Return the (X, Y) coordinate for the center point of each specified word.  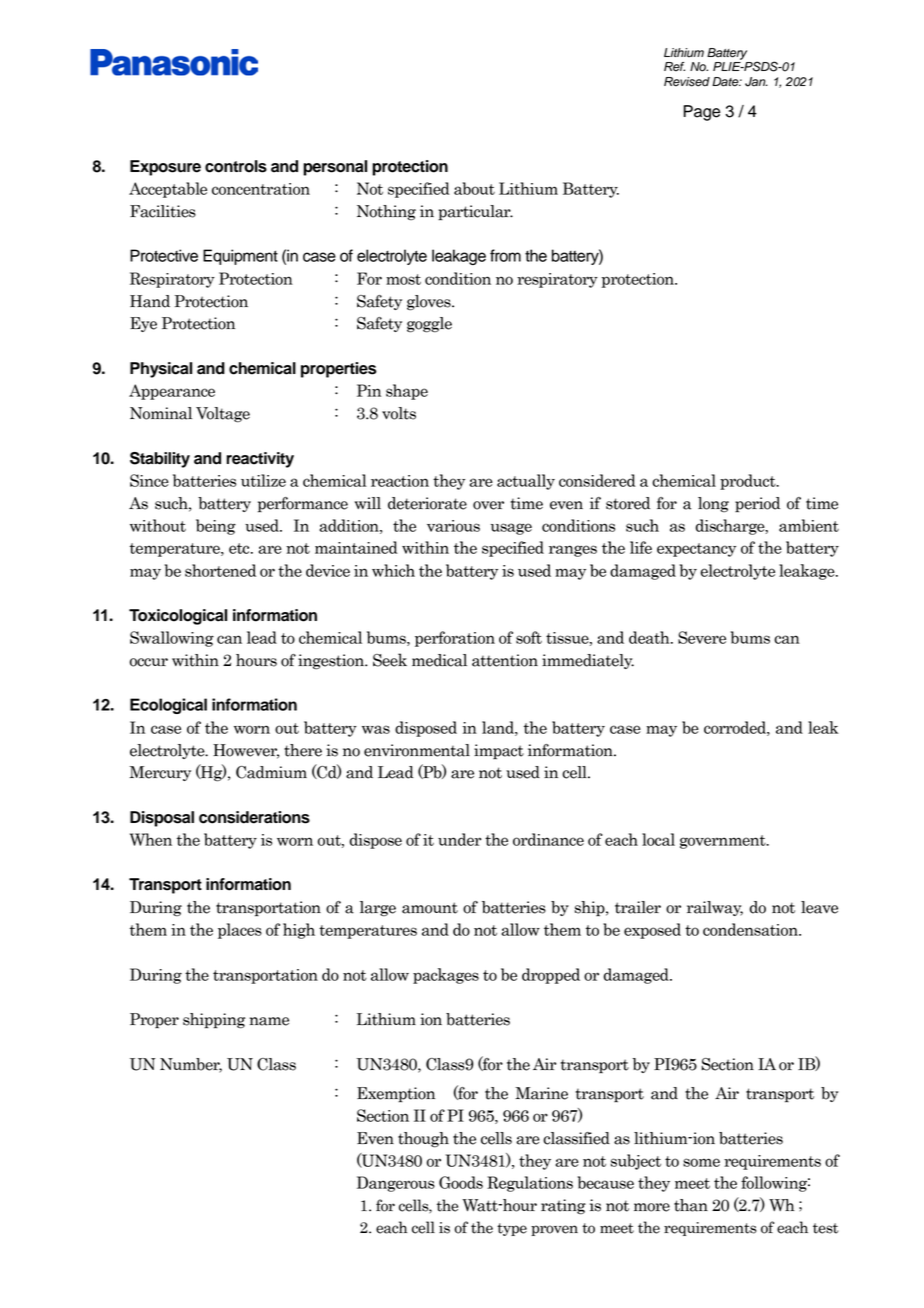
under (459, 839)
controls (236, 166)
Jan (756, 82)
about (474, 188)
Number (191, 1065)
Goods (461, 1182)
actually (526, 482)
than (691, 1205)
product (749, 482)
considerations (254, 817)
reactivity (260, 460)
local (658, 839)
